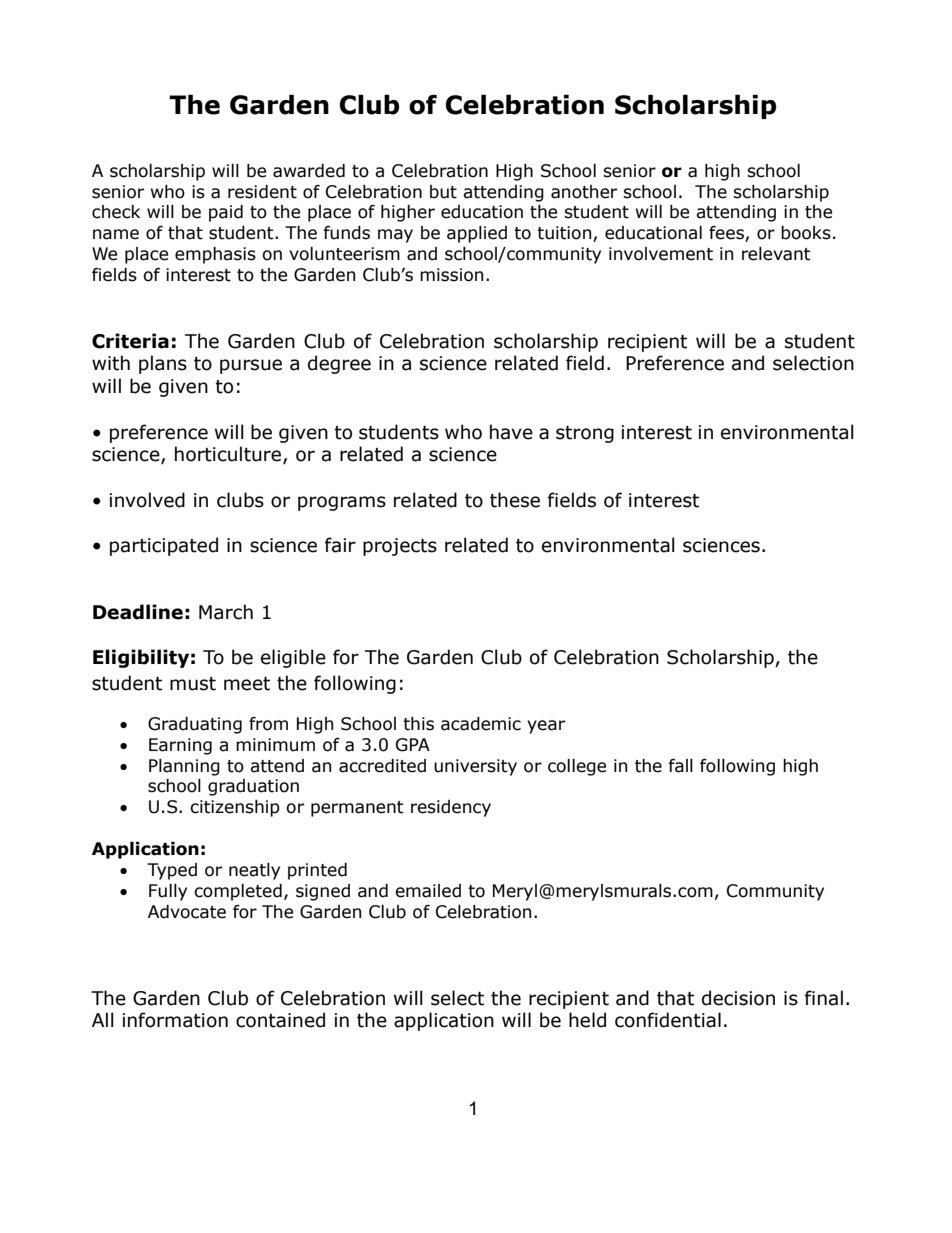 This image has width=952, height=1233. Describe the element at coordinates (585, 434) in the image. I see `strong` at that location.
